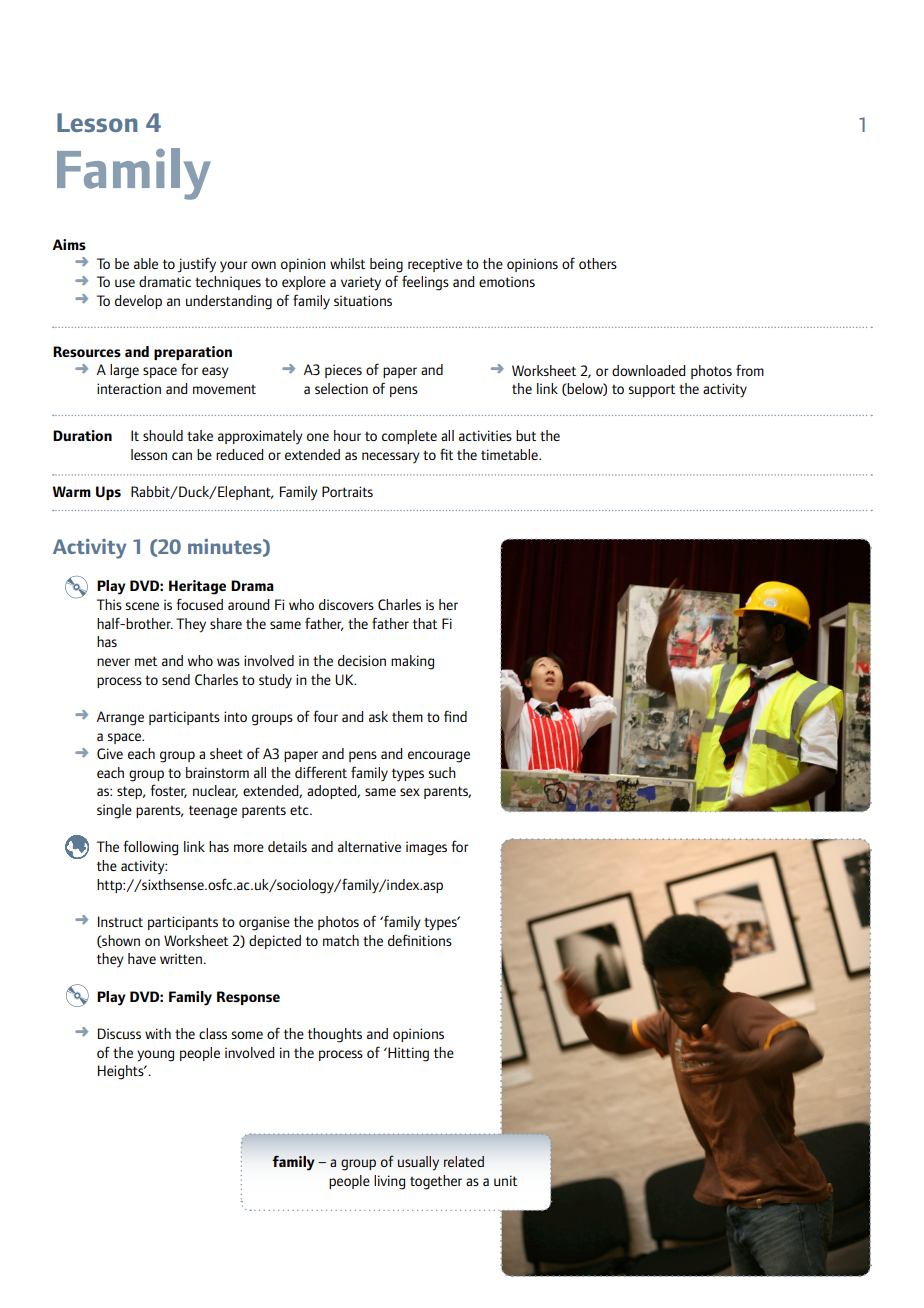  What do you see at coordinates (425, 283) in the page?
I see `feelings` at bounding box center [425, 283].
